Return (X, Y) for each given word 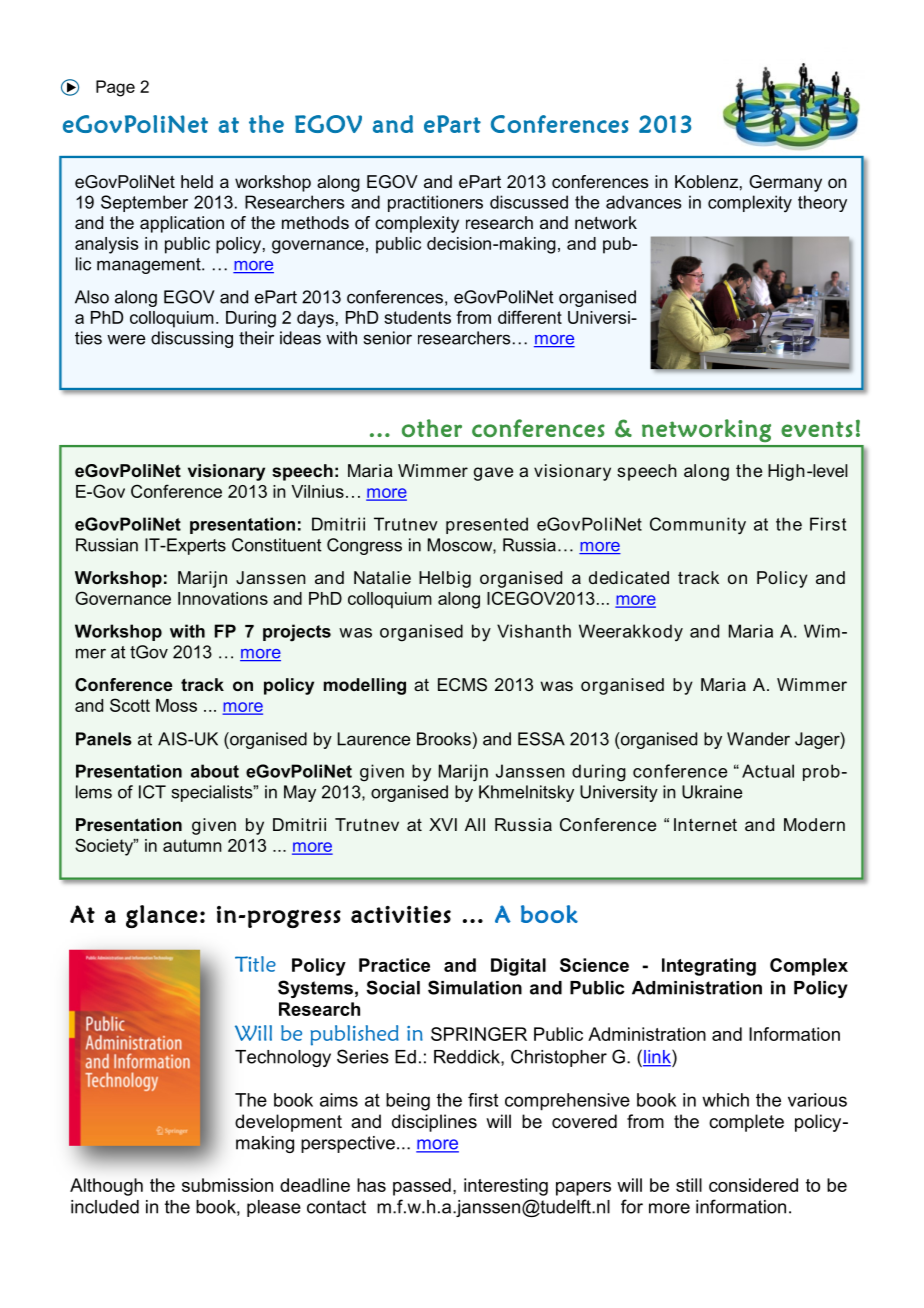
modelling (365, 686)
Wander (758, 739)
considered (753, 1185)
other (432, 428)
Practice (394, 965)
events (817, 429)
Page (115, 88)
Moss (176, 705)
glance (162, 916)
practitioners (435, 203)
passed (422, 1187)
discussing (192, 339)
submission (227, 1185)
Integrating (709, 967)
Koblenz (706, 181)
